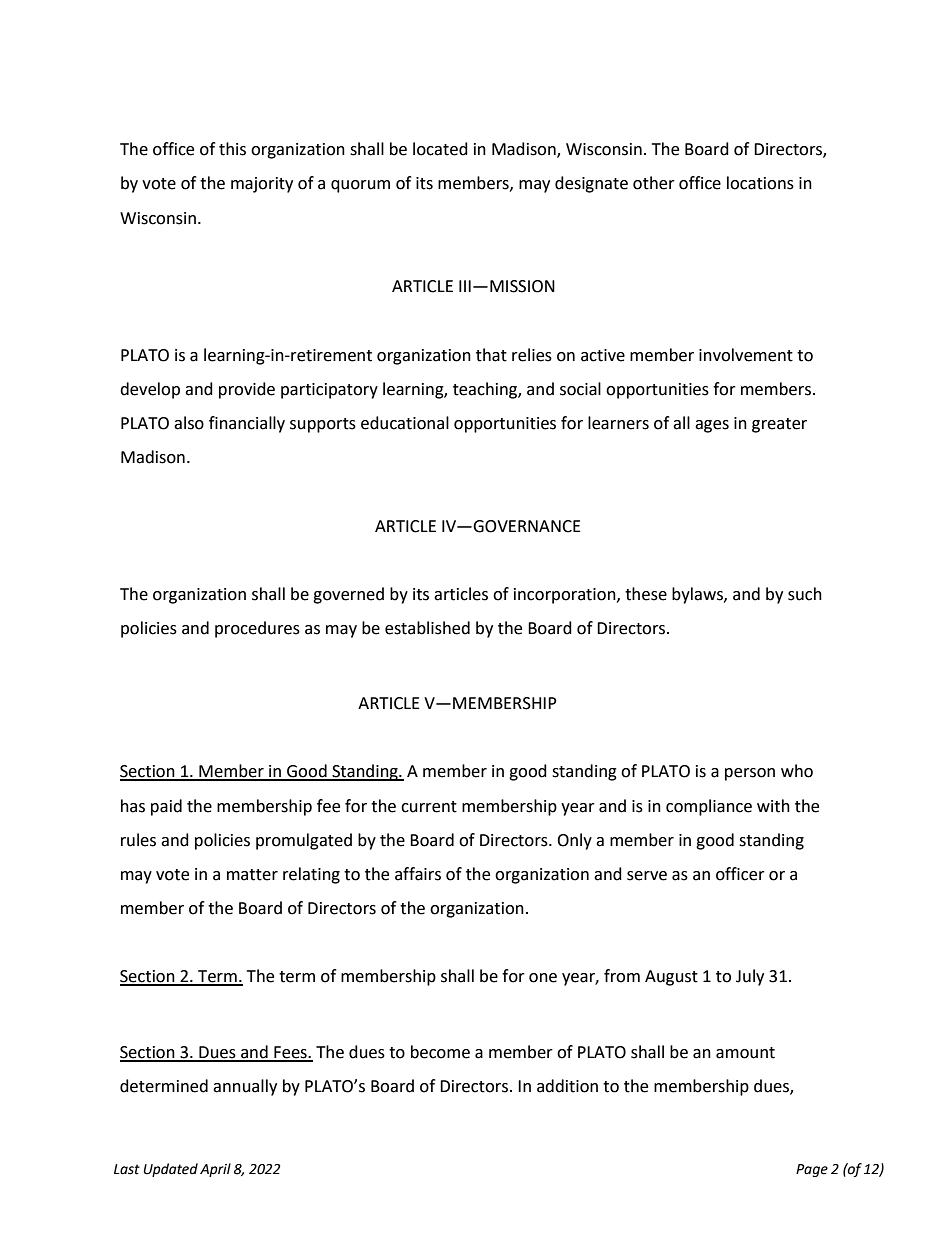  I want to click on established, so click(427, 628).
